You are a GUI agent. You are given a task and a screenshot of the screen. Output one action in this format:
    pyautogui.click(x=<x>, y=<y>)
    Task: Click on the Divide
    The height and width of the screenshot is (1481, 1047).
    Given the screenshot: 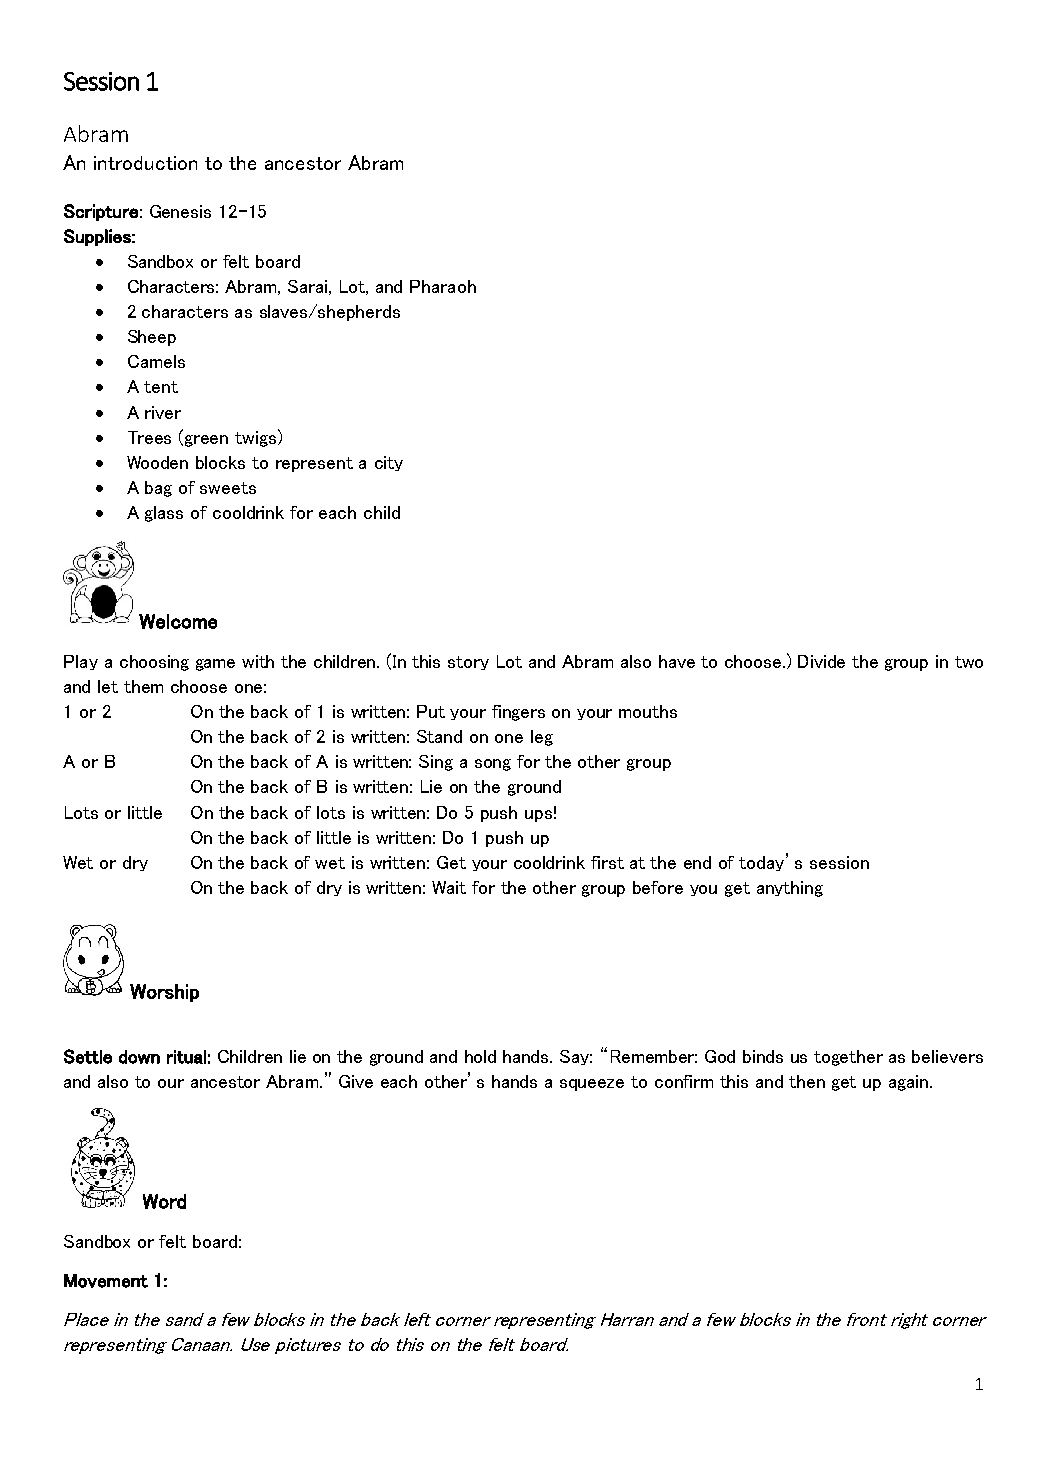 What is the action you would take?
    pyautogui.click(x=821, y=661)
